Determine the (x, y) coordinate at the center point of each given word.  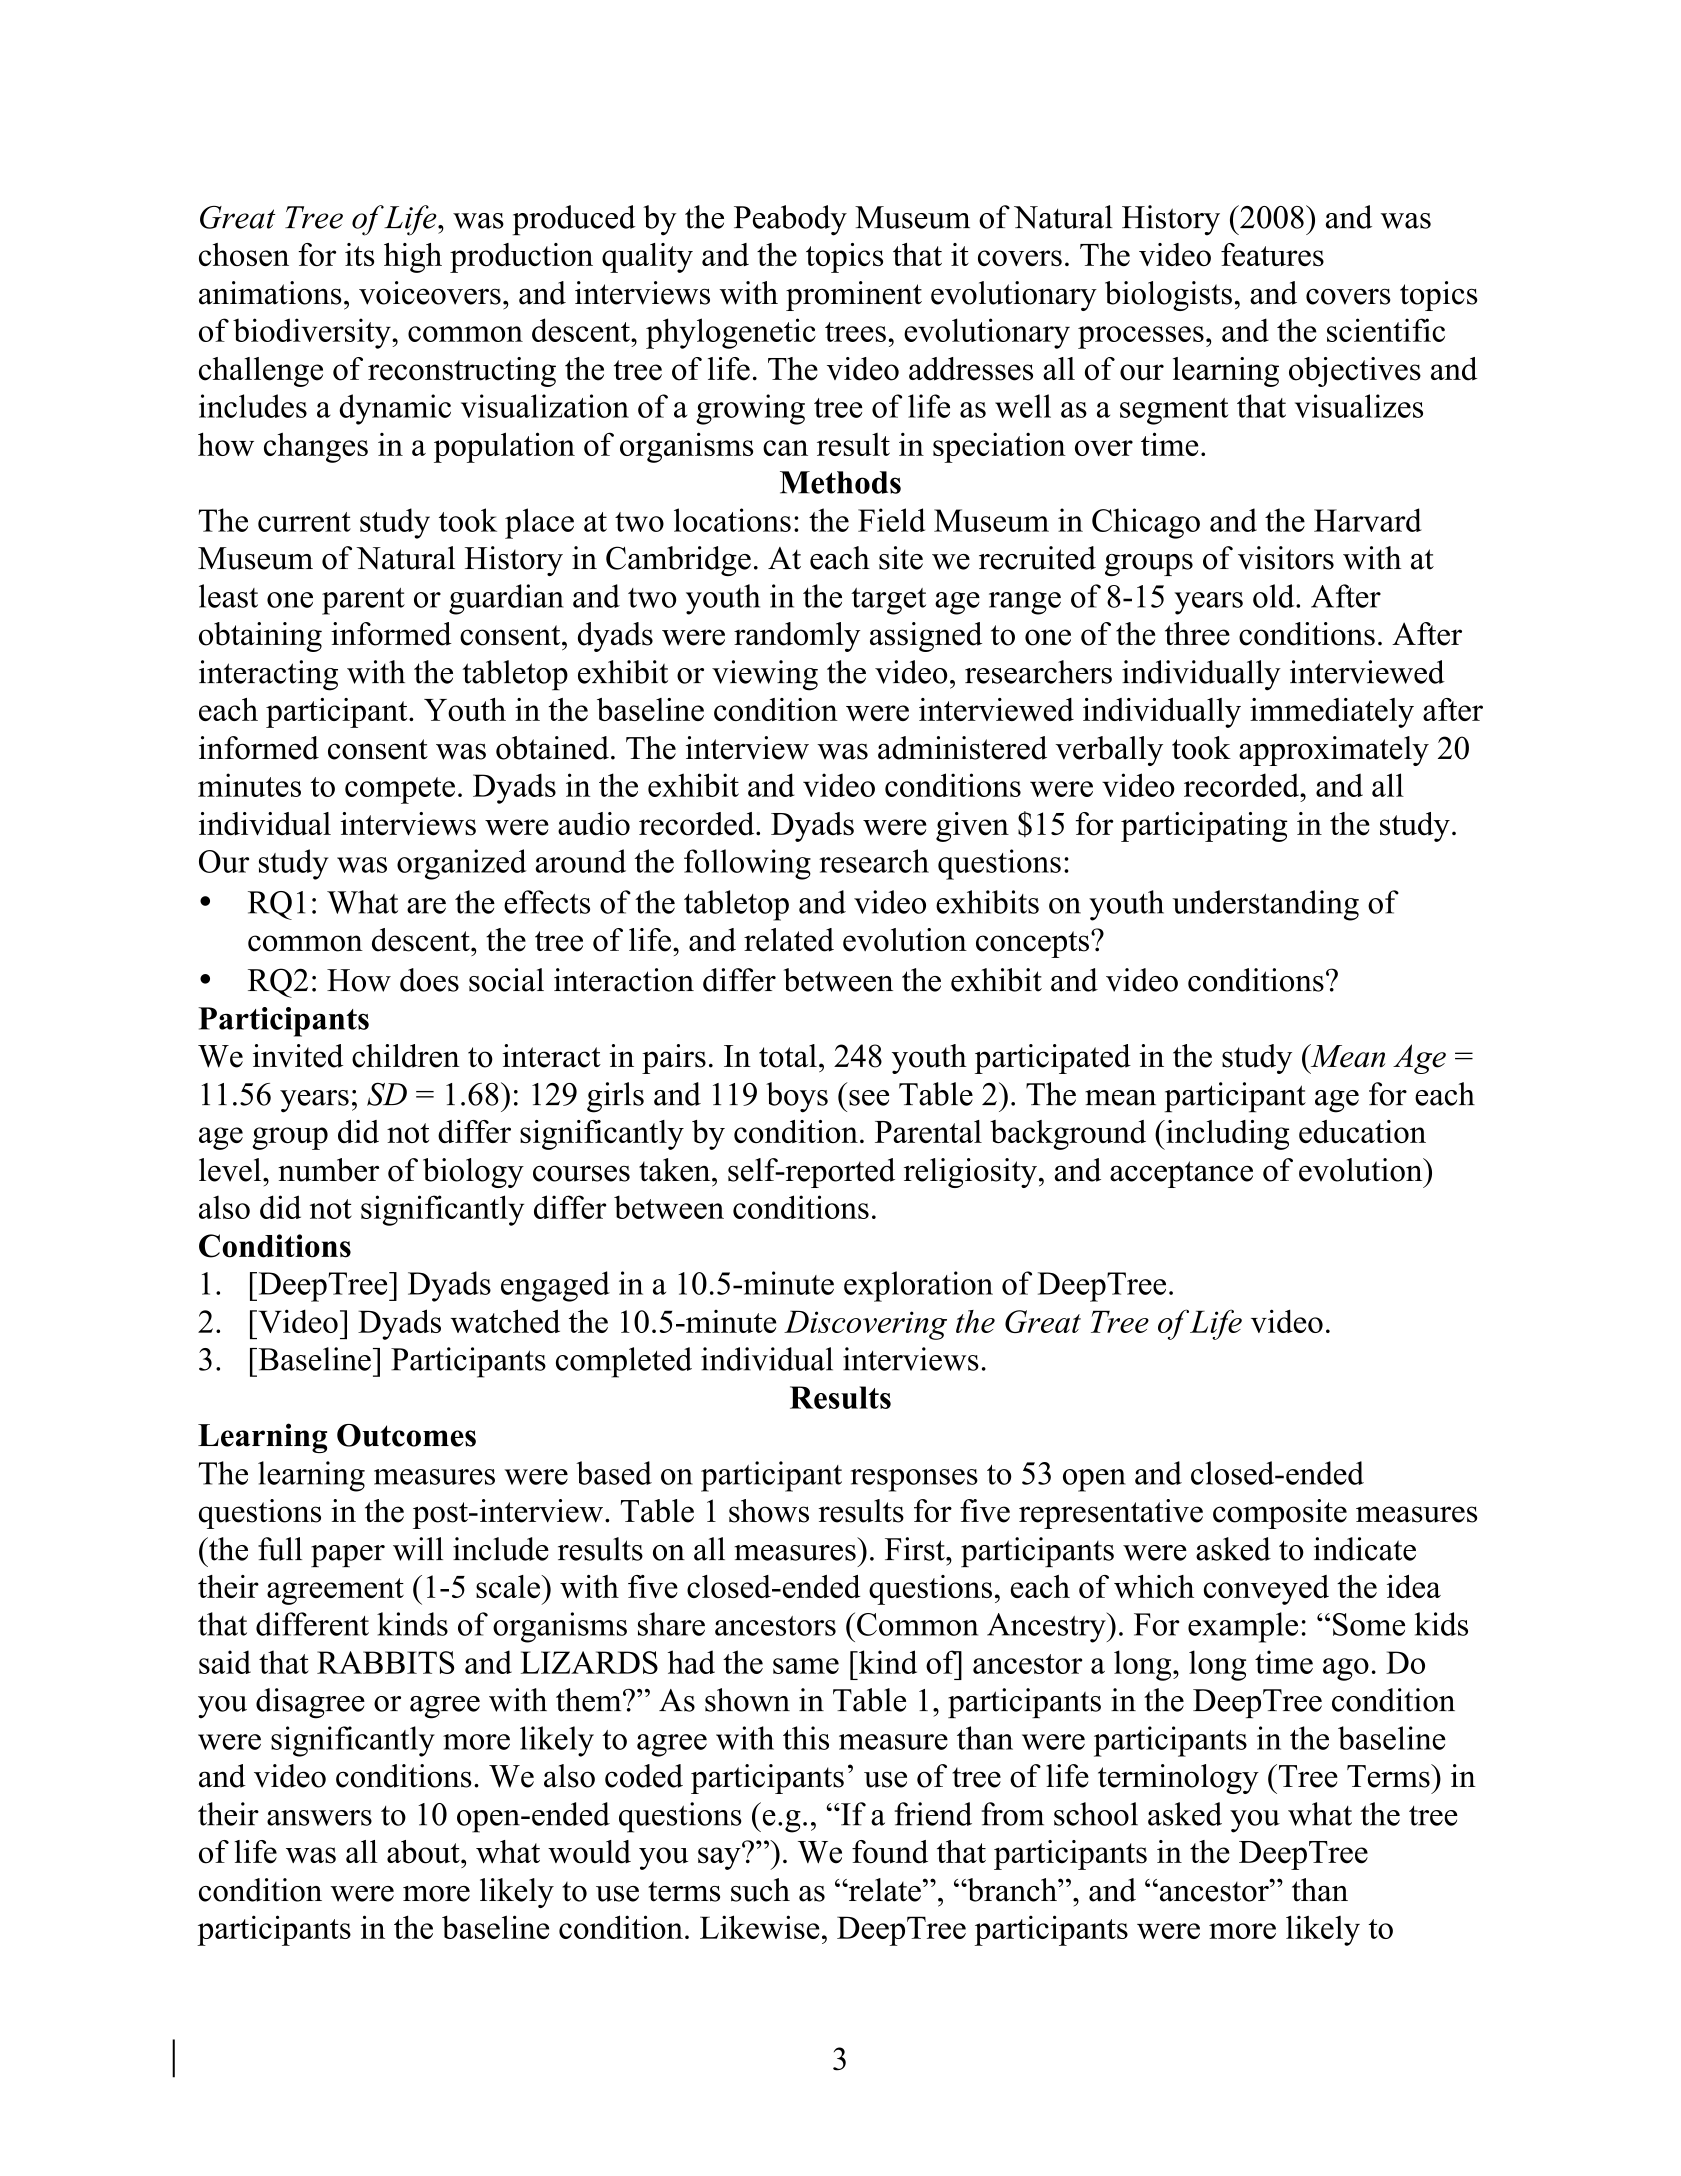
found (890, 1852)
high (413, 258)
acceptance (1181, 1174)
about (424, 1852)
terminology (1178, 1779)
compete (400, 790)
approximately (1334, 751)
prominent (854, 296)
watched (505, 1321)
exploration (918, 1286)
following (747, 864)
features (1272, 254)
